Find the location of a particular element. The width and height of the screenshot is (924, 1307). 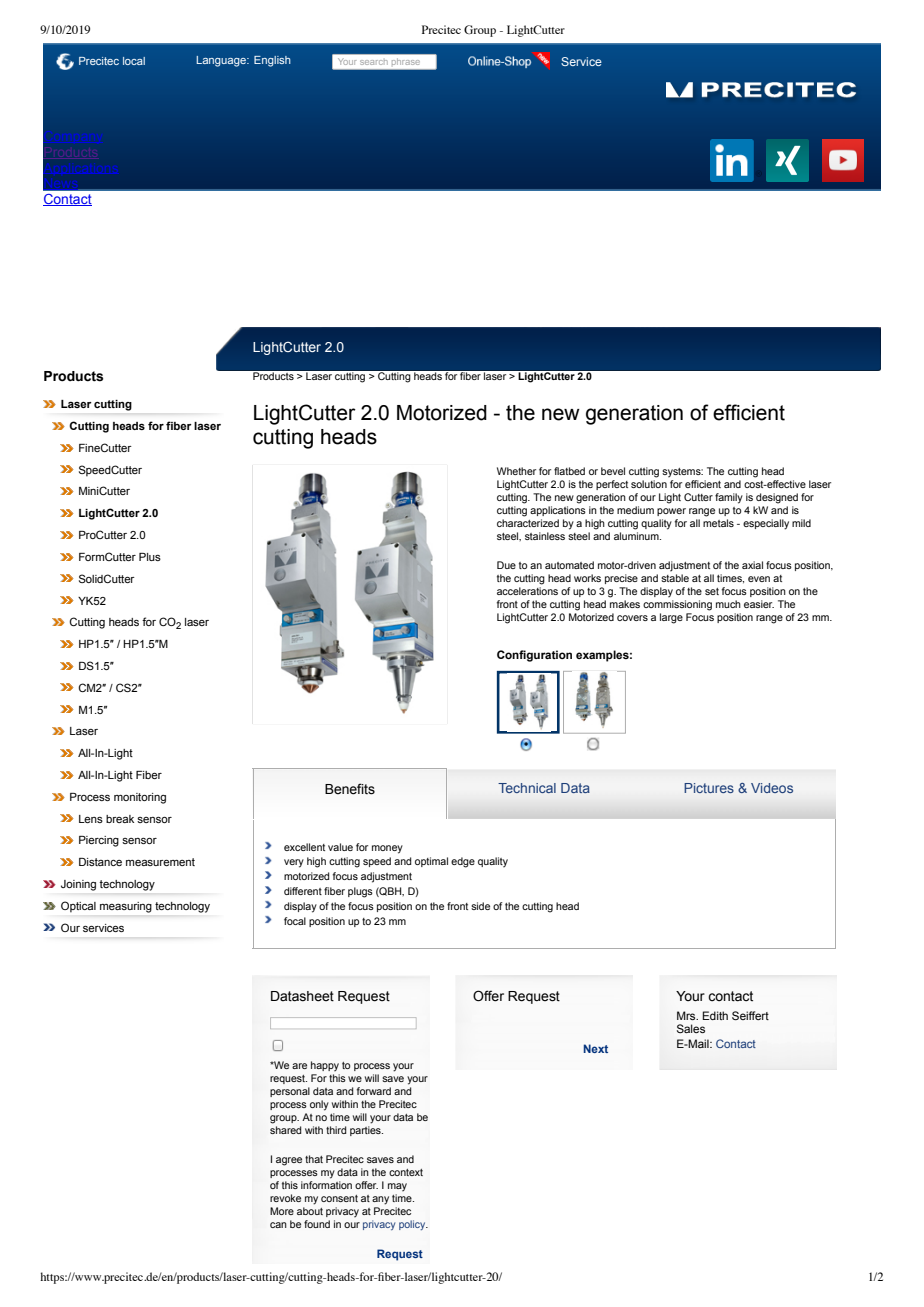

More is located at coordinates (282, 1211).
